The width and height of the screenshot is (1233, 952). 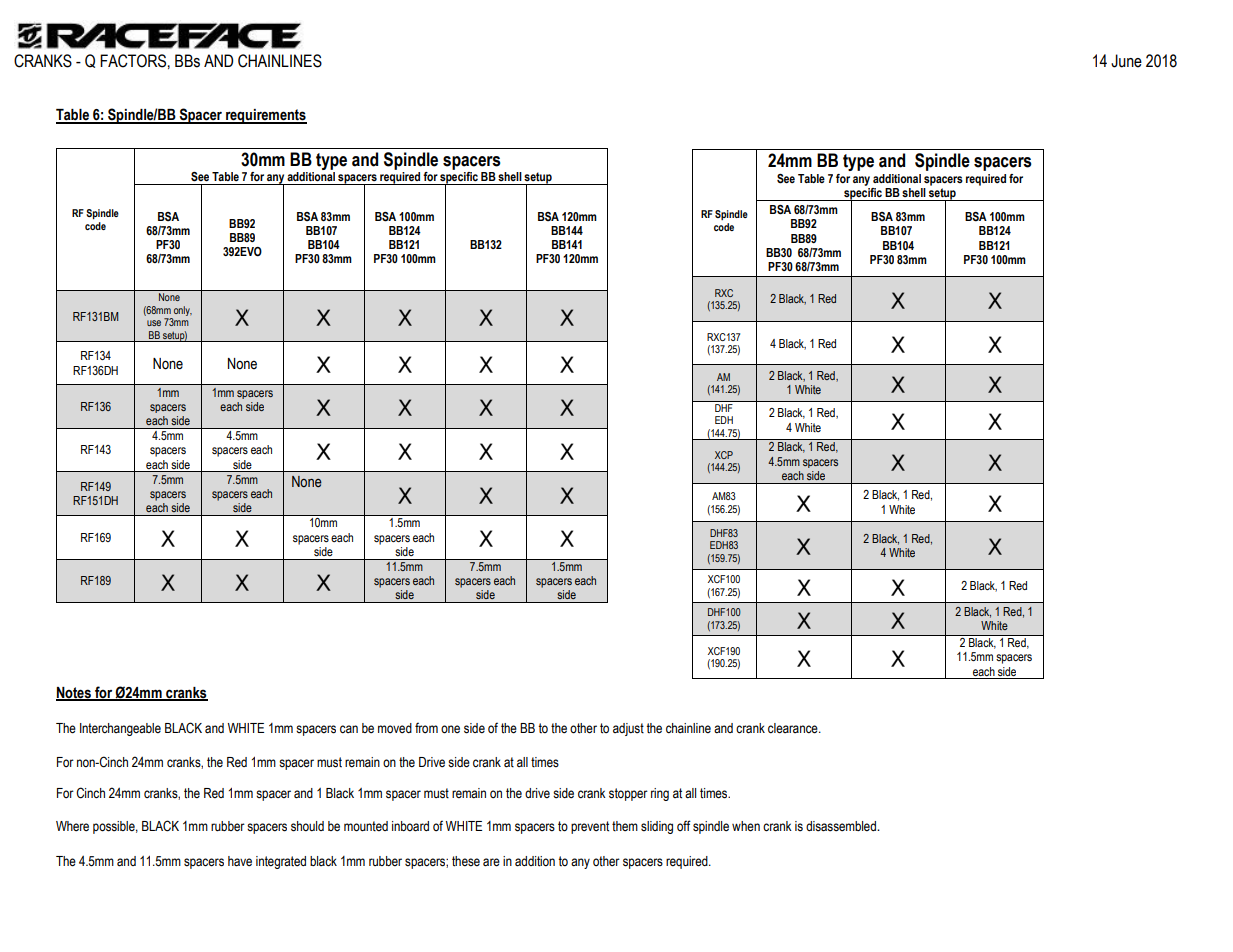 What do you see at coordinates (154, 323) in the screenshot?
I see `use` at bounding box center [154, 323].
